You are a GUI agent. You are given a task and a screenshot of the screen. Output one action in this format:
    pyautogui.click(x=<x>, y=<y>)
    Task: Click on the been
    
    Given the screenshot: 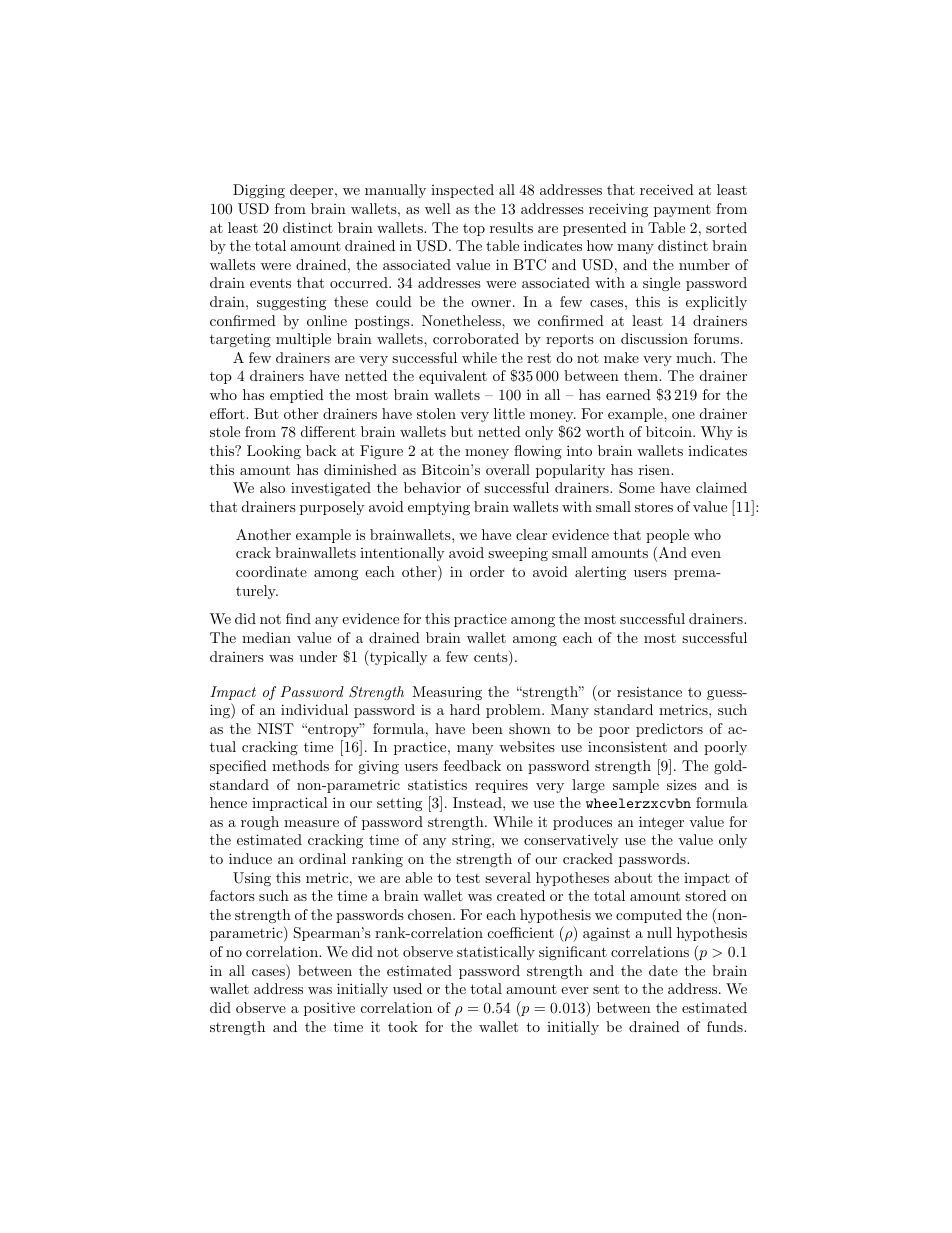 What is the action you would take?
    pyautogui.click(x=487, y=728)
